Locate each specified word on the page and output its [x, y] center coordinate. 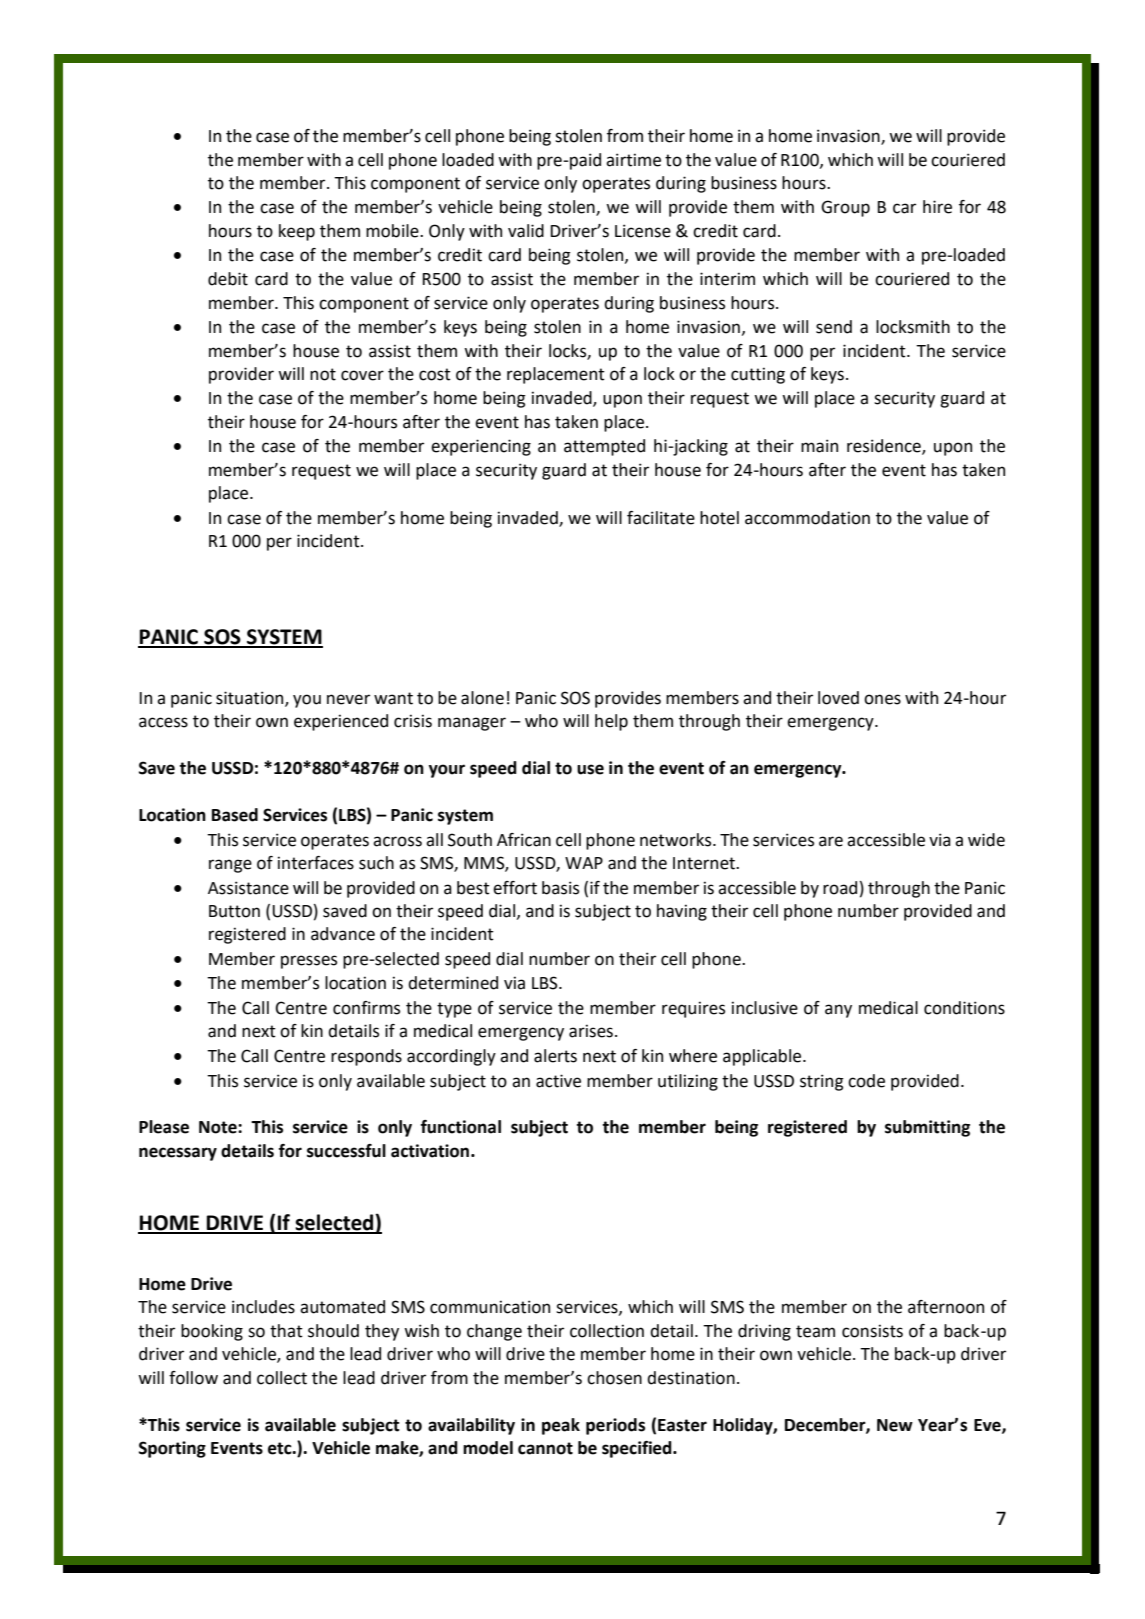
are [831, 841]
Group [845, 208]
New [895, 1425]
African [524, 840]
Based [235, 815]
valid [526, 231]
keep [297, 232]
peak [561, 1426]
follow [193, 1378]
